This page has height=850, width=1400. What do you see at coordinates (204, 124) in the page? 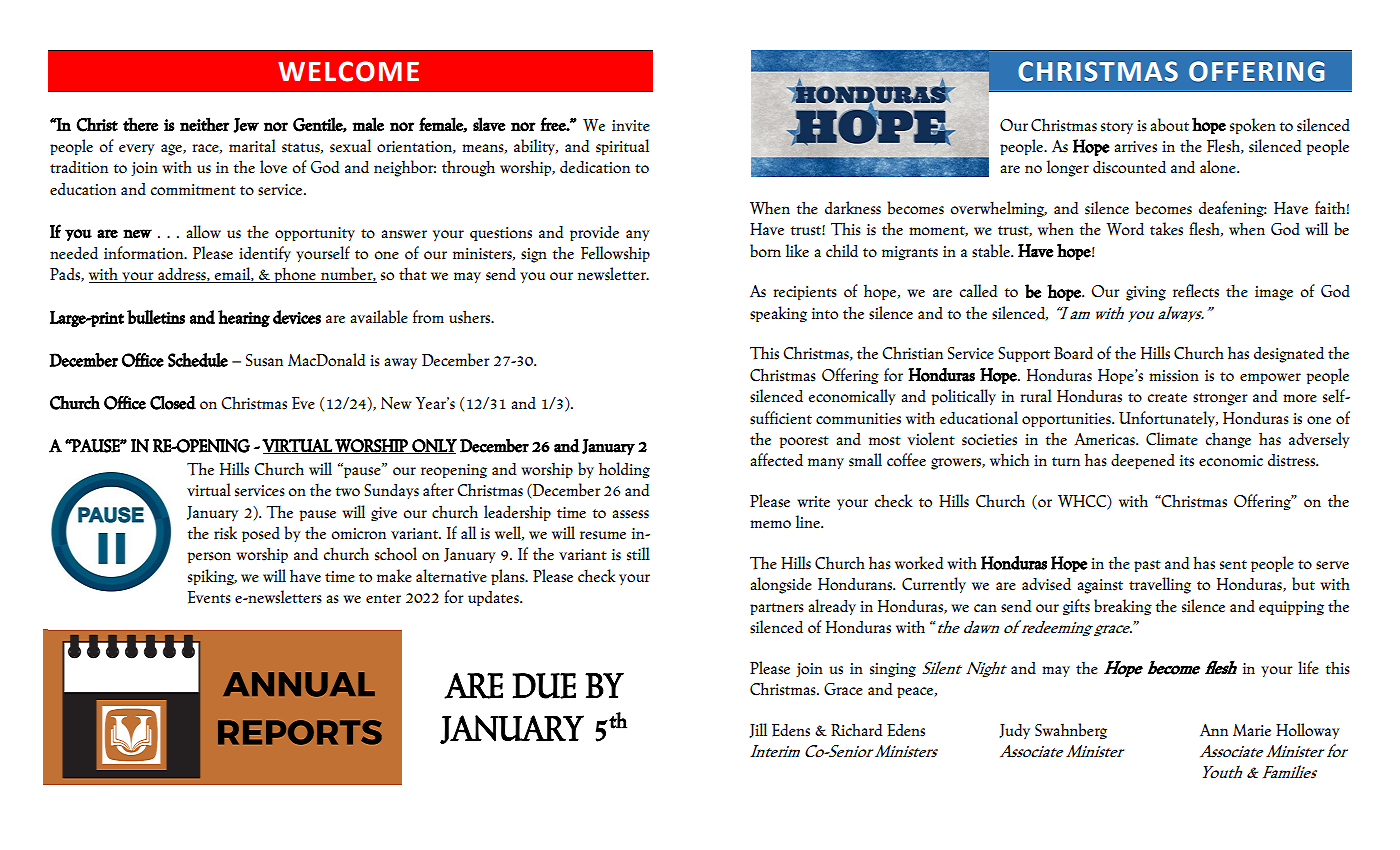
I see `neither` at bounding box center [204, 124].
